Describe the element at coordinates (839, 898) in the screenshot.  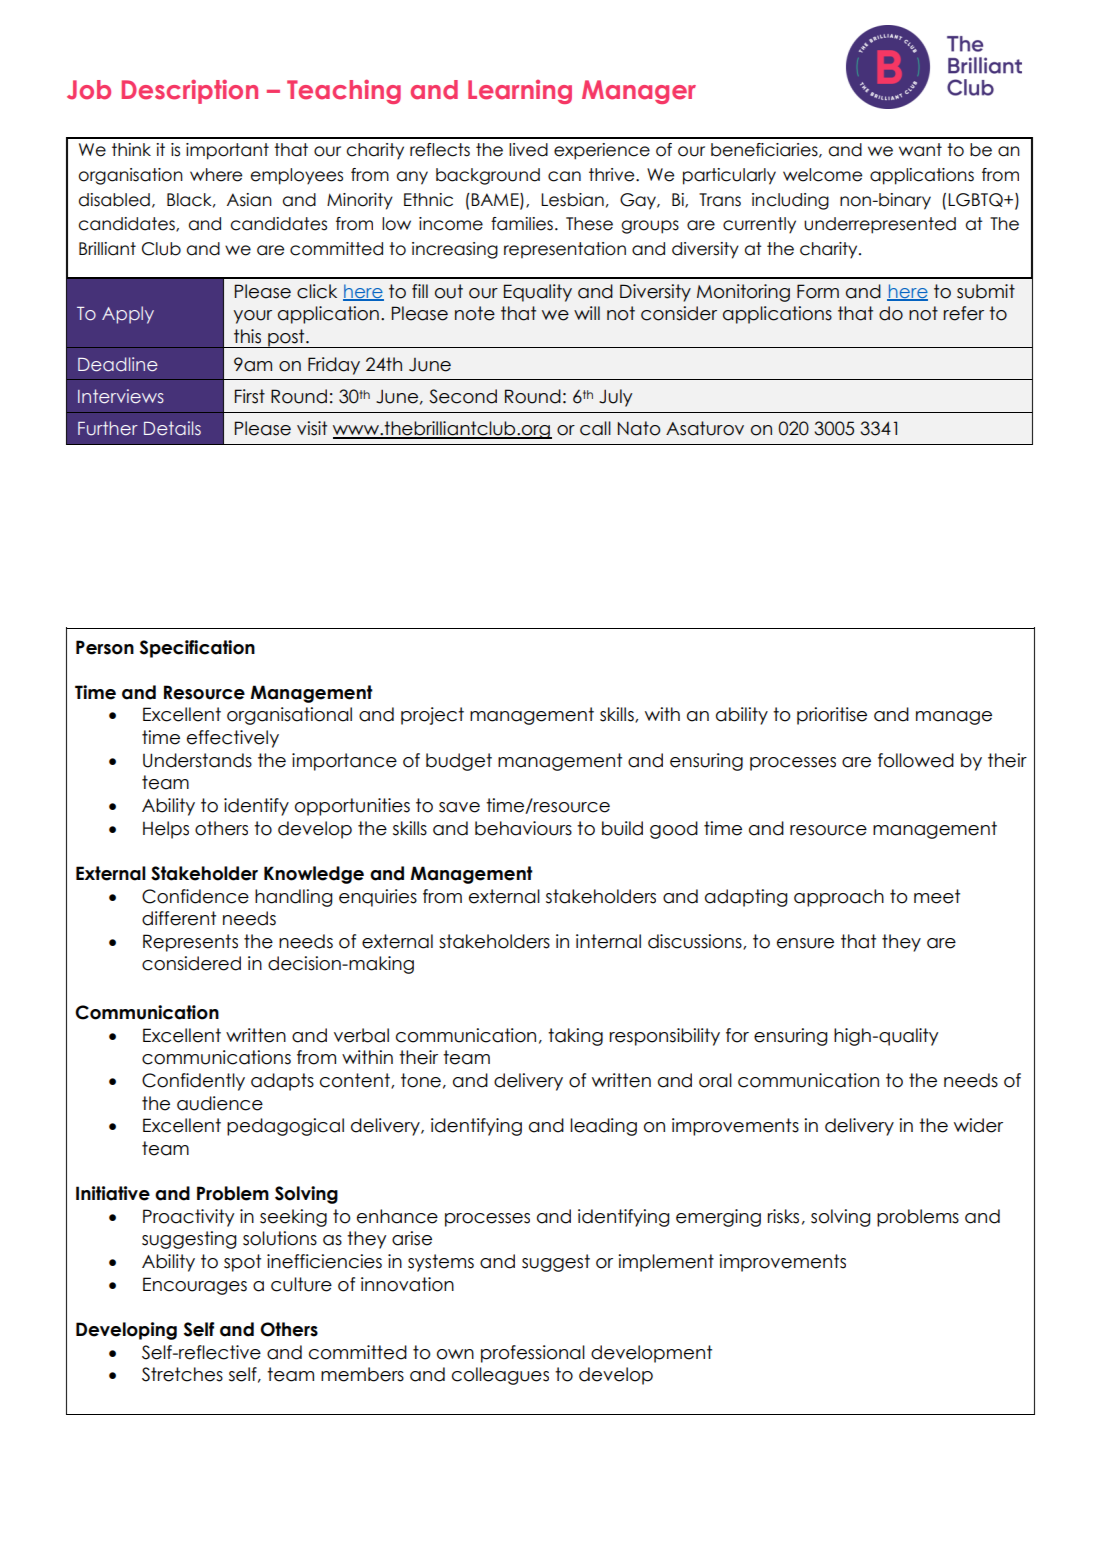
I see `approach` at that location.
